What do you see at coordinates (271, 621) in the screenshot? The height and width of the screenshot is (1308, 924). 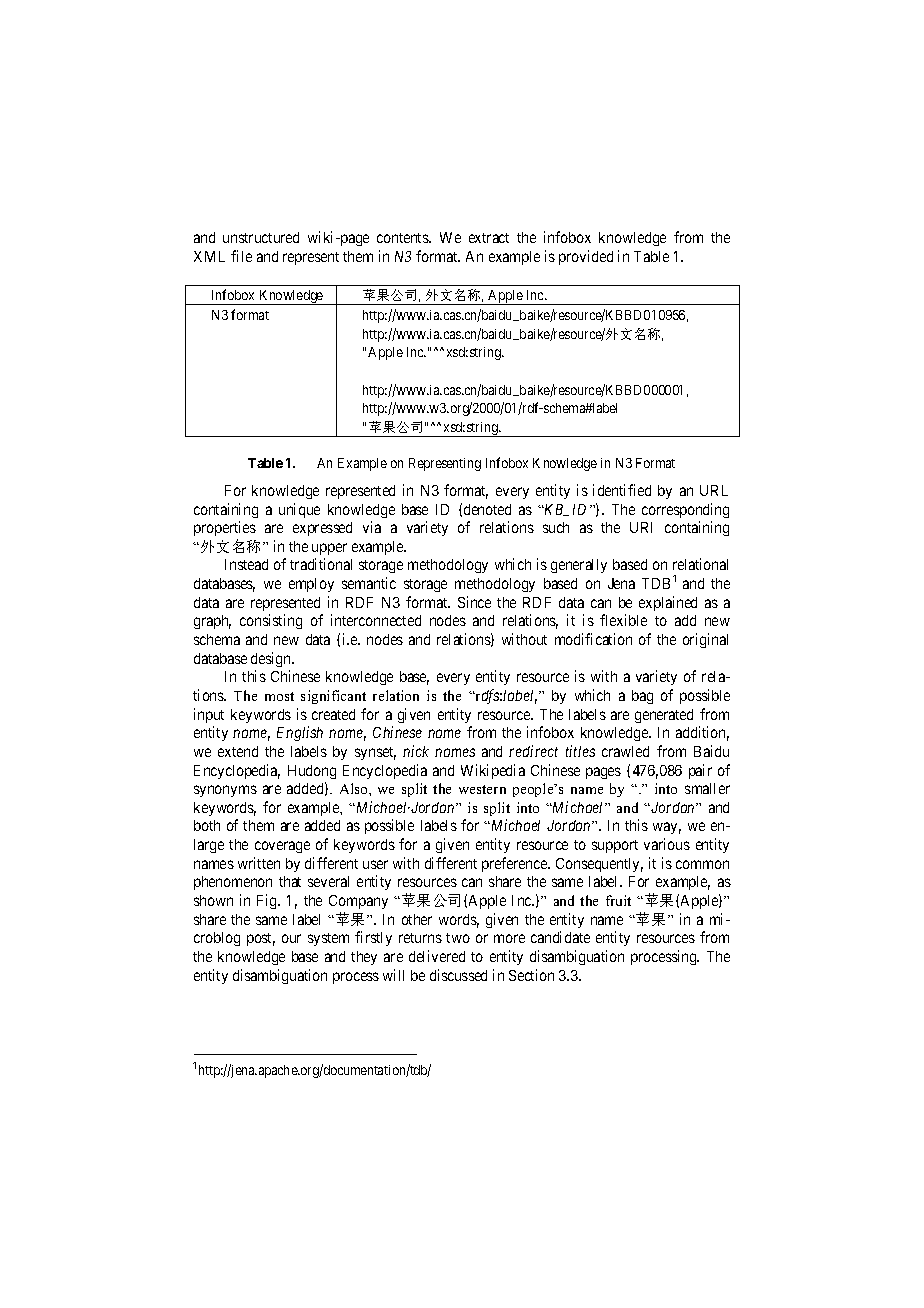 I see `consisting` at bounding box center [271, 621].
